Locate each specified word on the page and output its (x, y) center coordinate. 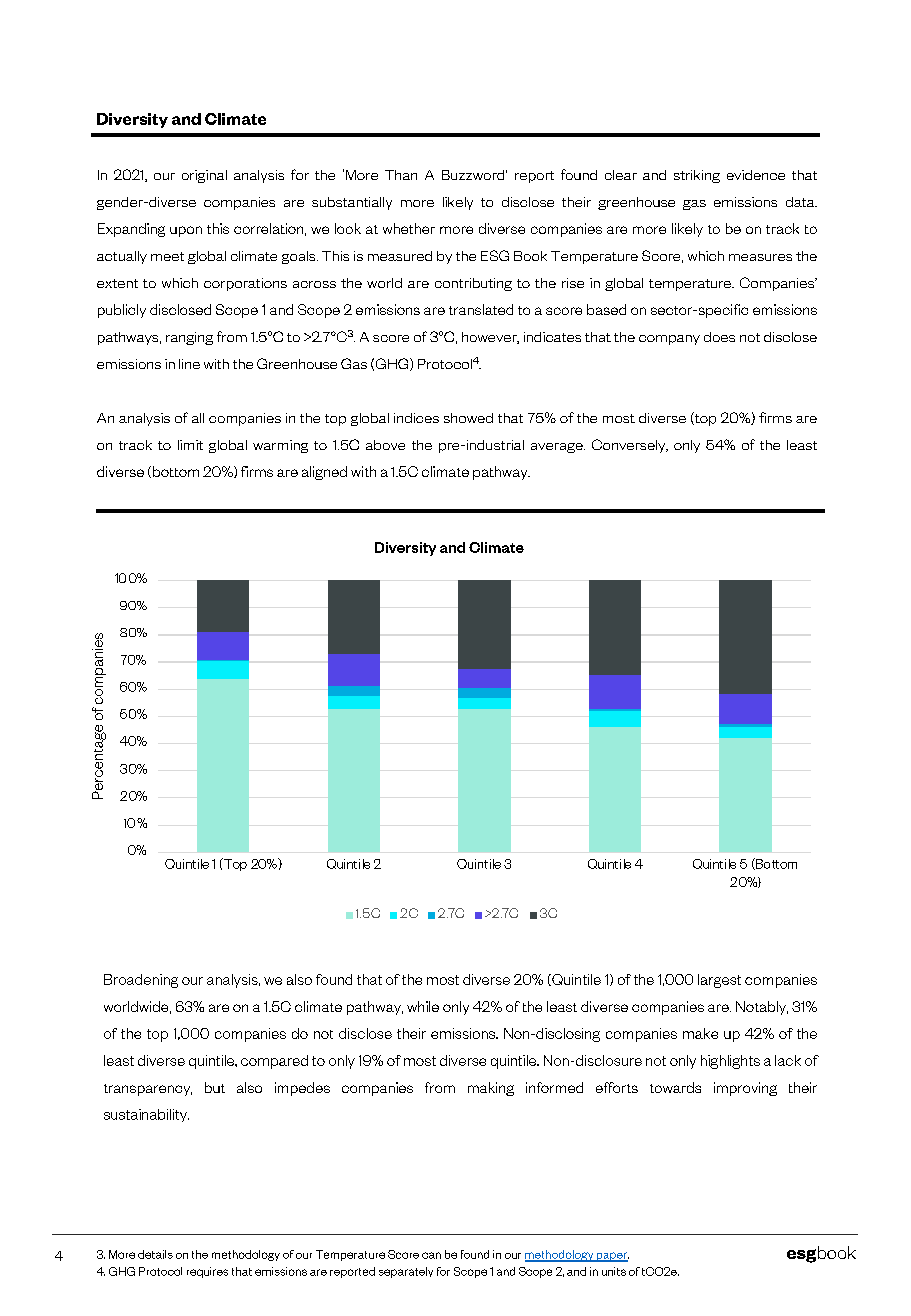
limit (190, 445)
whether (409, 228)
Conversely (630, 446)
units (614, 1271)
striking (697, 176)
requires (207, 1272)
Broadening (141, 981)
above (385, 445)
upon (186, 231)
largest (719, 981)
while (423, 1006)
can (431, 1255)
